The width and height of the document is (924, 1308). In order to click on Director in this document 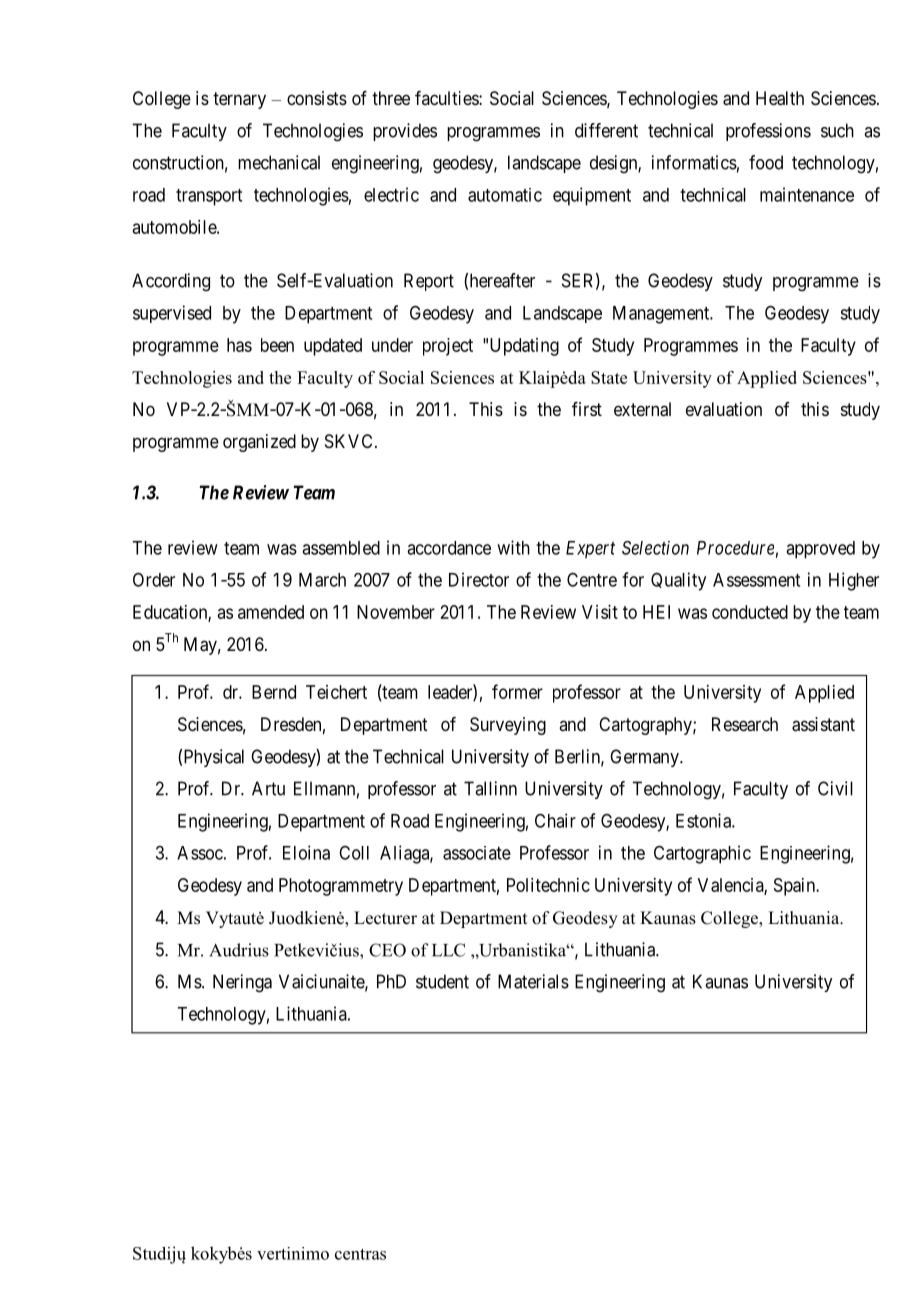, I will do `click(479, 579)`.
